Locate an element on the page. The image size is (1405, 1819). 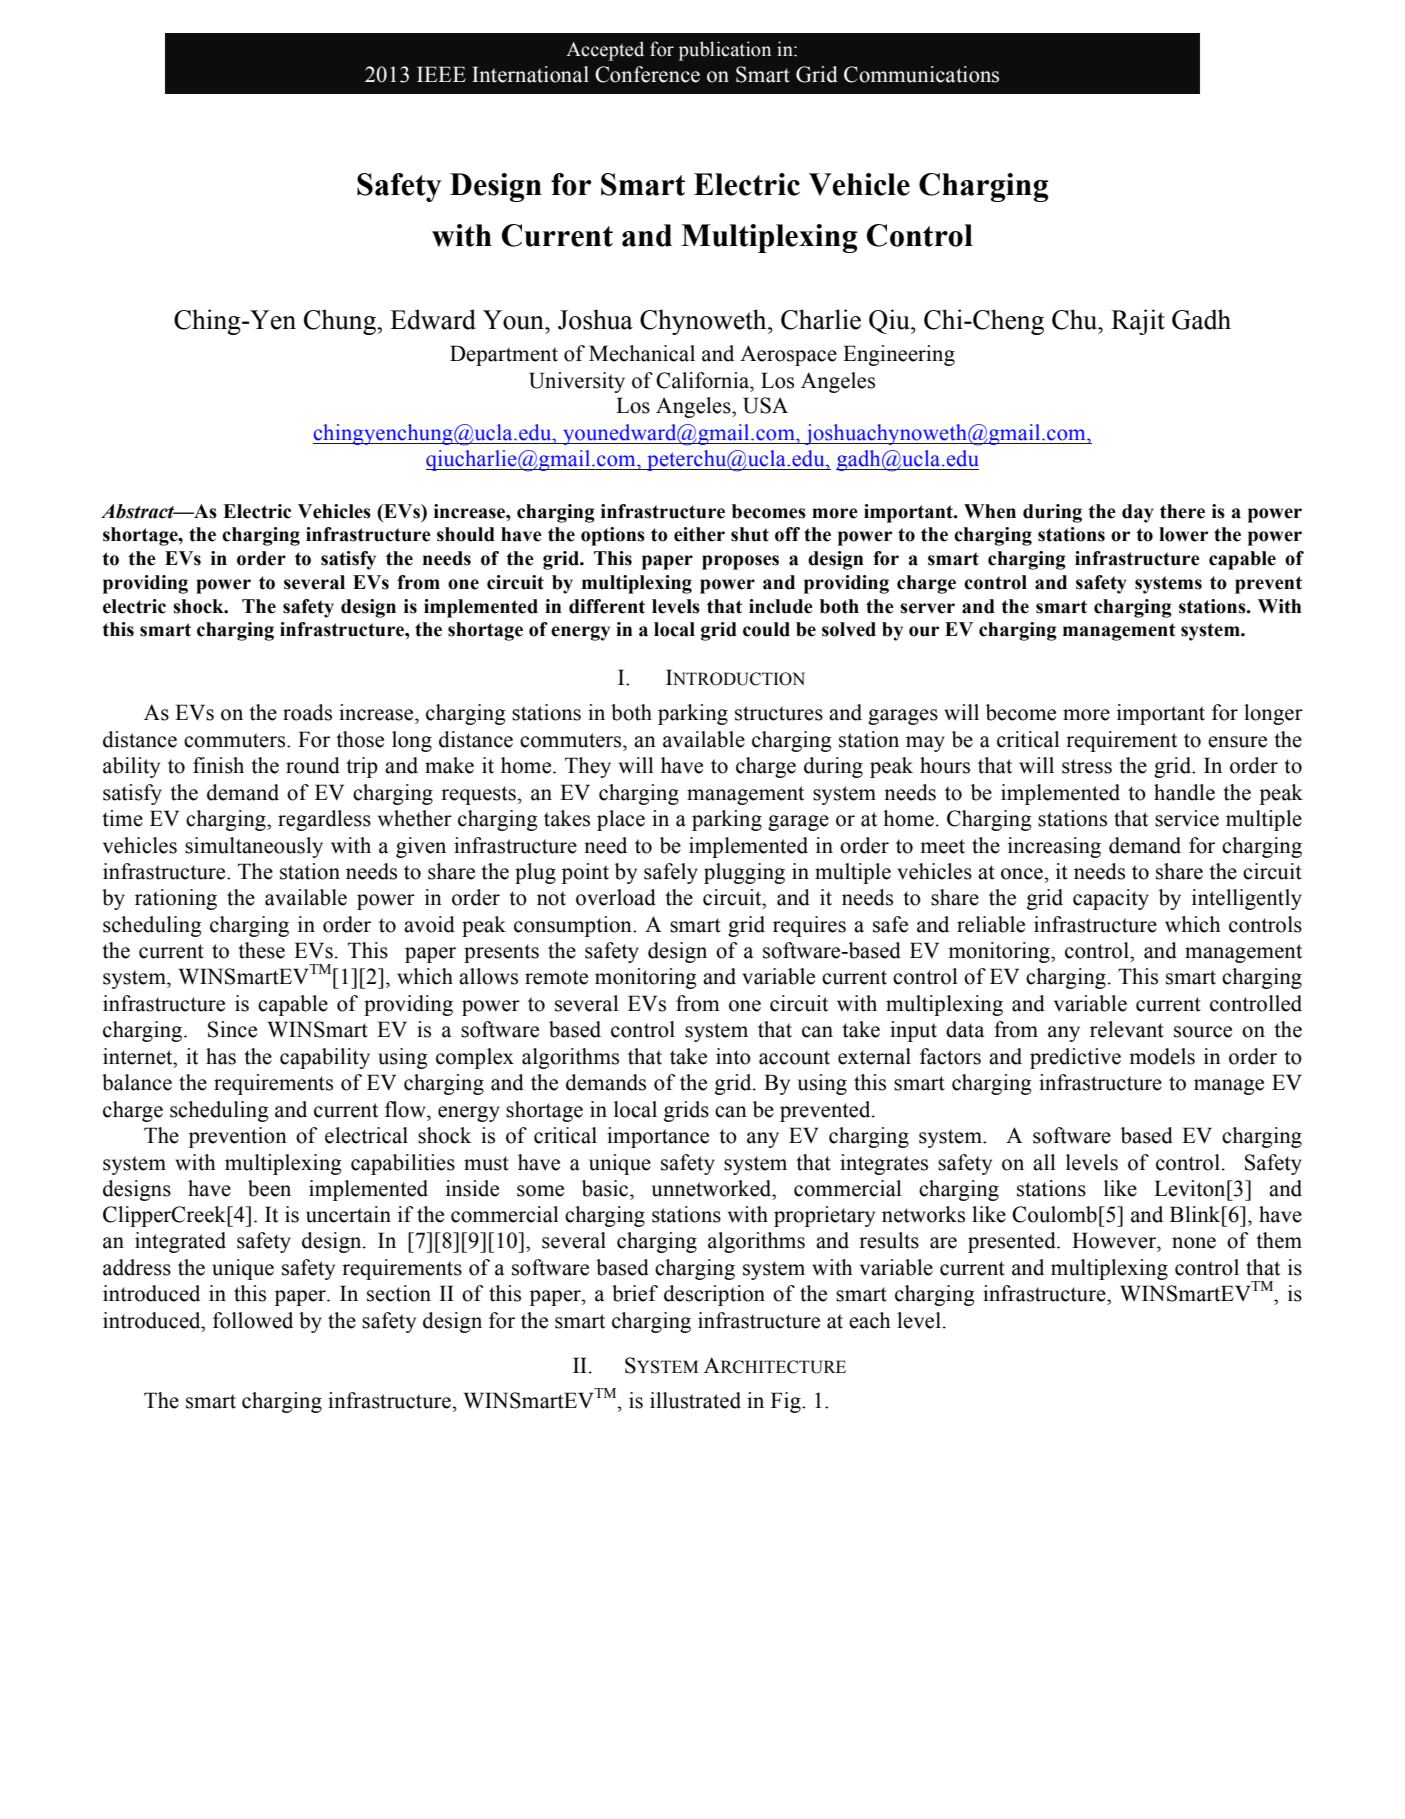
roads is located at coordinates (307, 712).
